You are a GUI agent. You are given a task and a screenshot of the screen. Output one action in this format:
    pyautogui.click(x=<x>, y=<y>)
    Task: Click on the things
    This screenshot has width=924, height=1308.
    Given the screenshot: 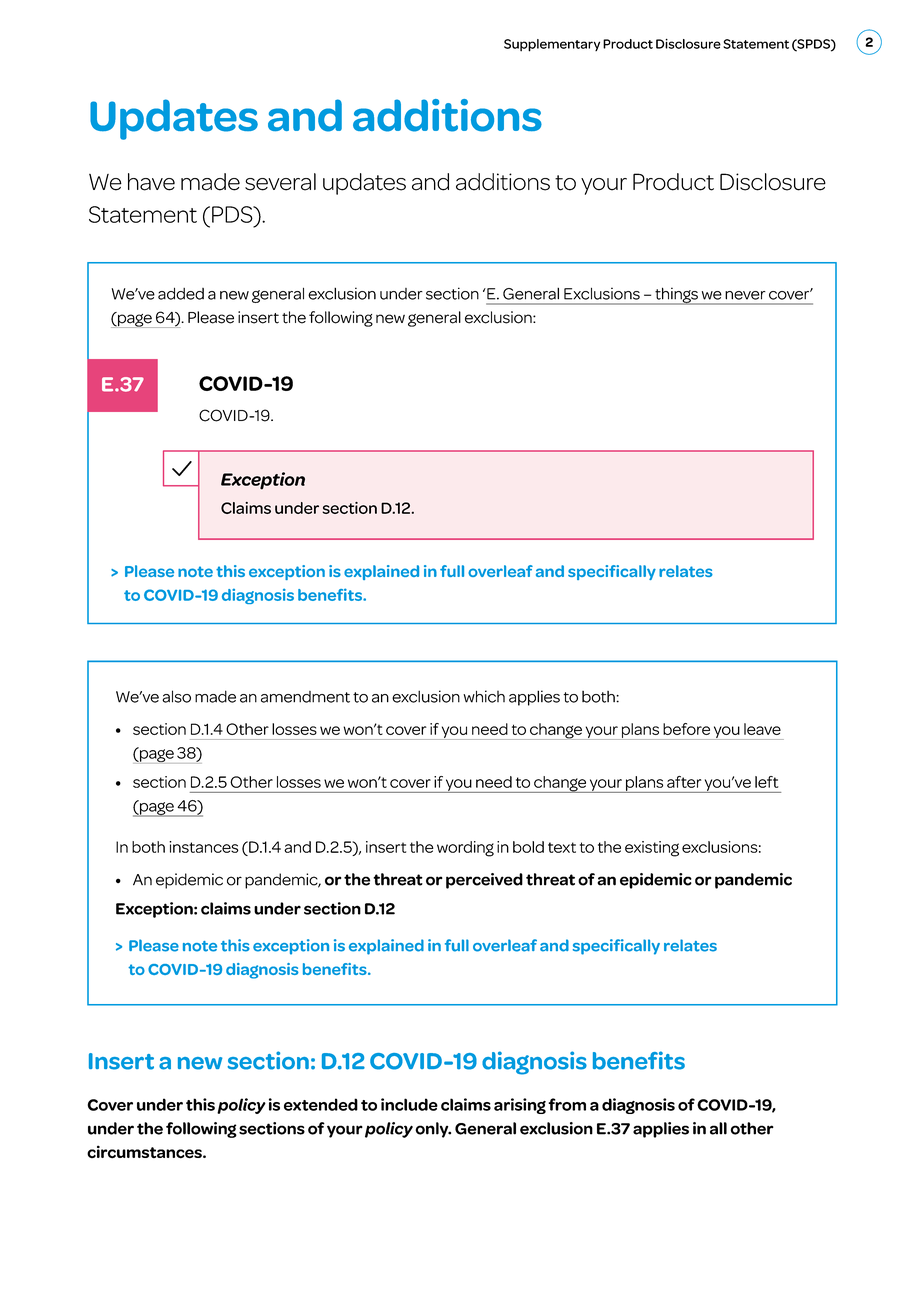 What is the action you would take?
    pyautogui.click(x=676, y=296)
